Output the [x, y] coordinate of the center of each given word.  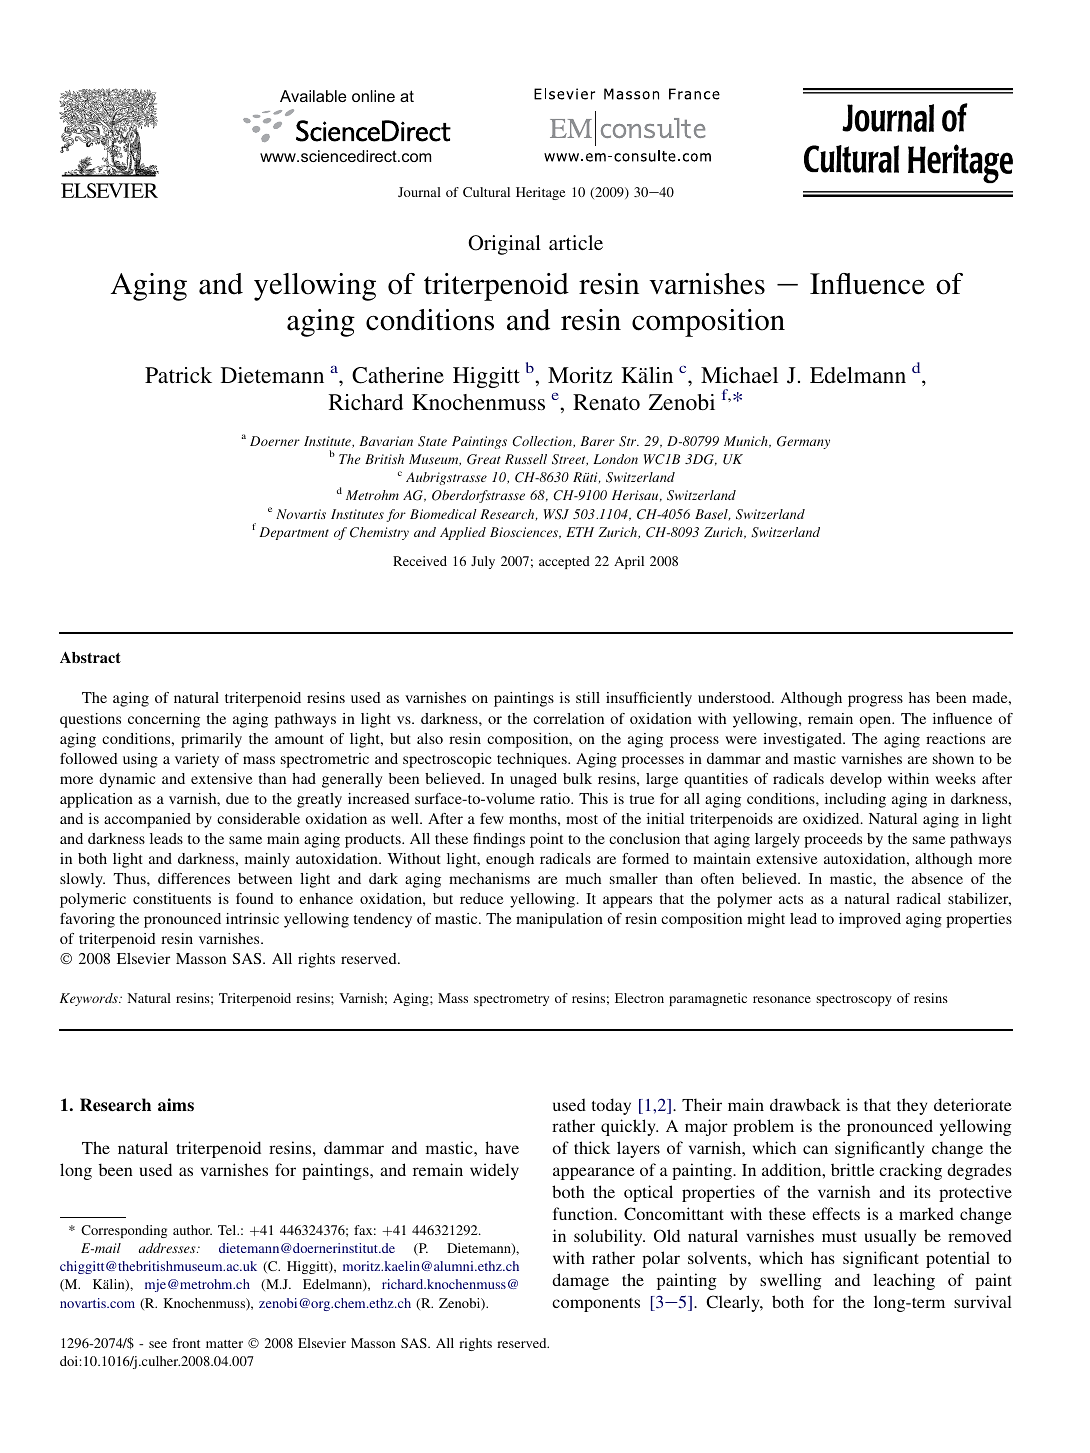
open [876, 722]
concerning [164, 720]
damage [580, 1281]
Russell [526, 459]
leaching [904, 1281]
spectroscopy [854, 1000]
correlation [568, 718]
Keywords [90, 999]
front [186, 1343]
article [576, 242]
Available [313, 96]
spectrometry [511, 1000]
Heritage [540, 193]
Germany [803, 442]
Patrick [178, 375]
